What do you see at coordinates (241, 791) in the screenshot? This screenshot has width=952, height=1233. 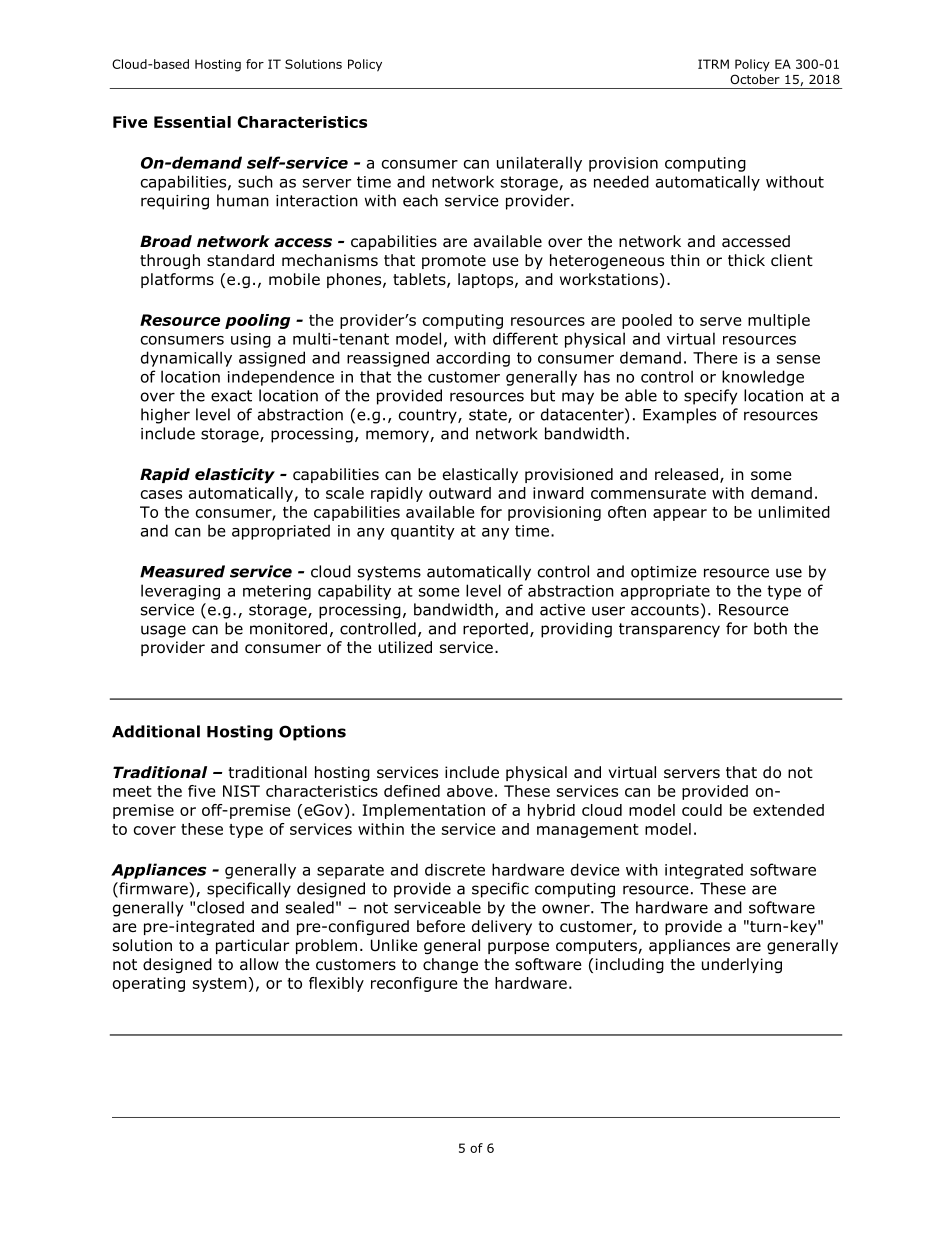 I see `NIST` at bounding box center [241, 791].
